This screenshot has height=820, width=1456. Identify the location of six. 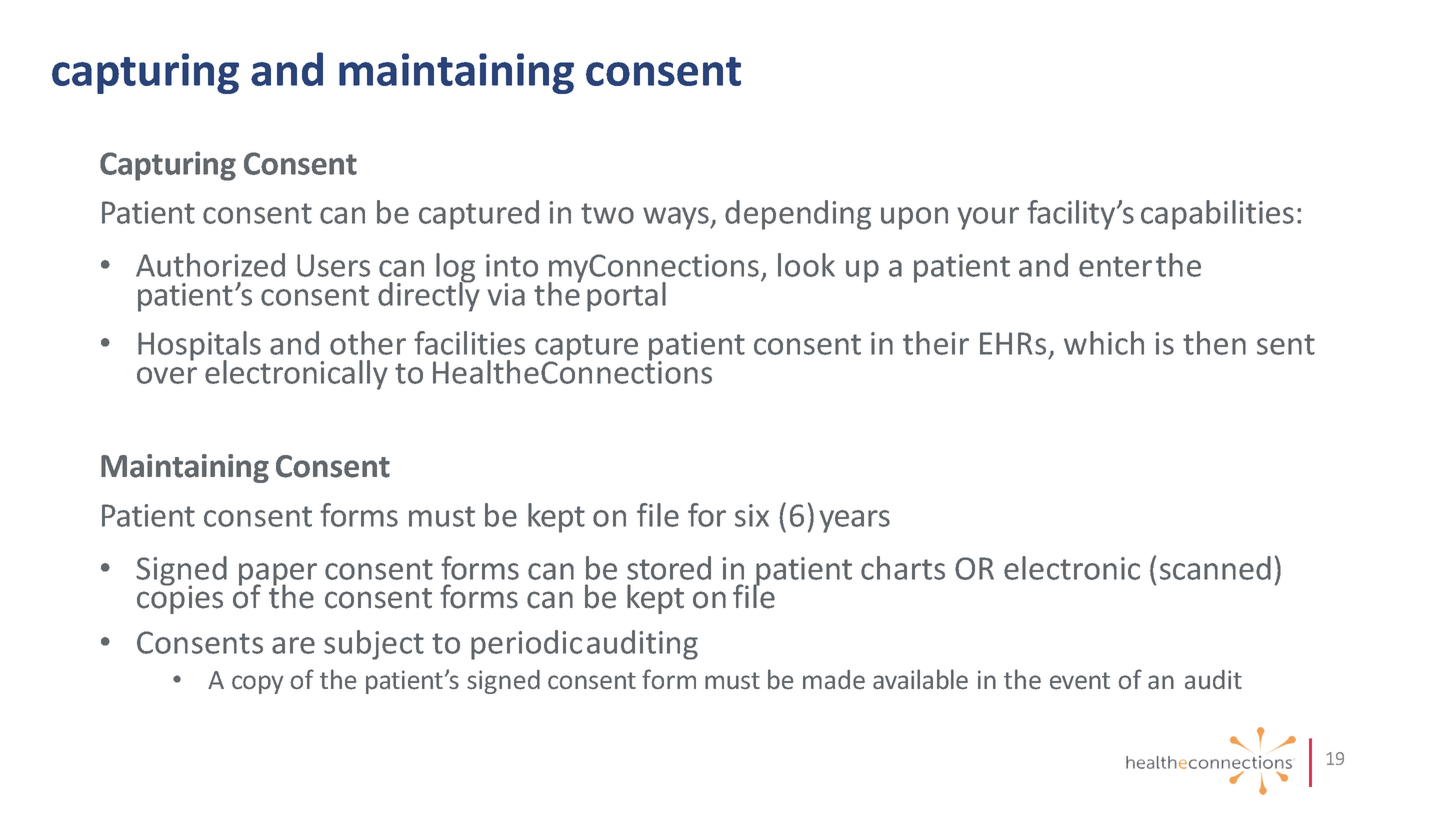
(752, 515).
